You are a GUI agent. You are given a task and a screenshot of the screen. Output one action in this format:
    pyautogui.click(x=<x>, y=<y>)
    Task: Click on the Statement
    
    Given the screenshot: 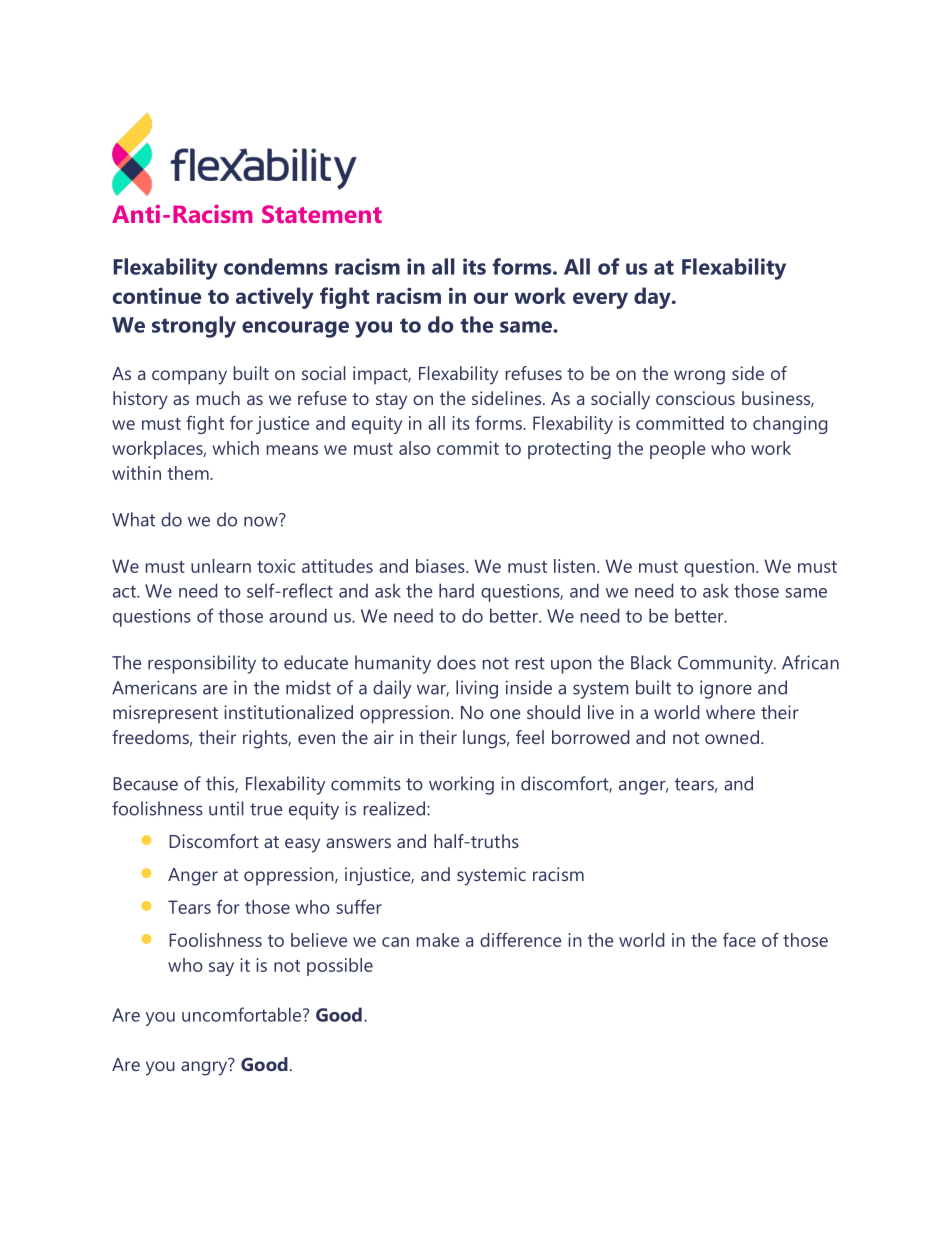 What is the action you would take?
    pyautogui.click(x=322, y=214)
